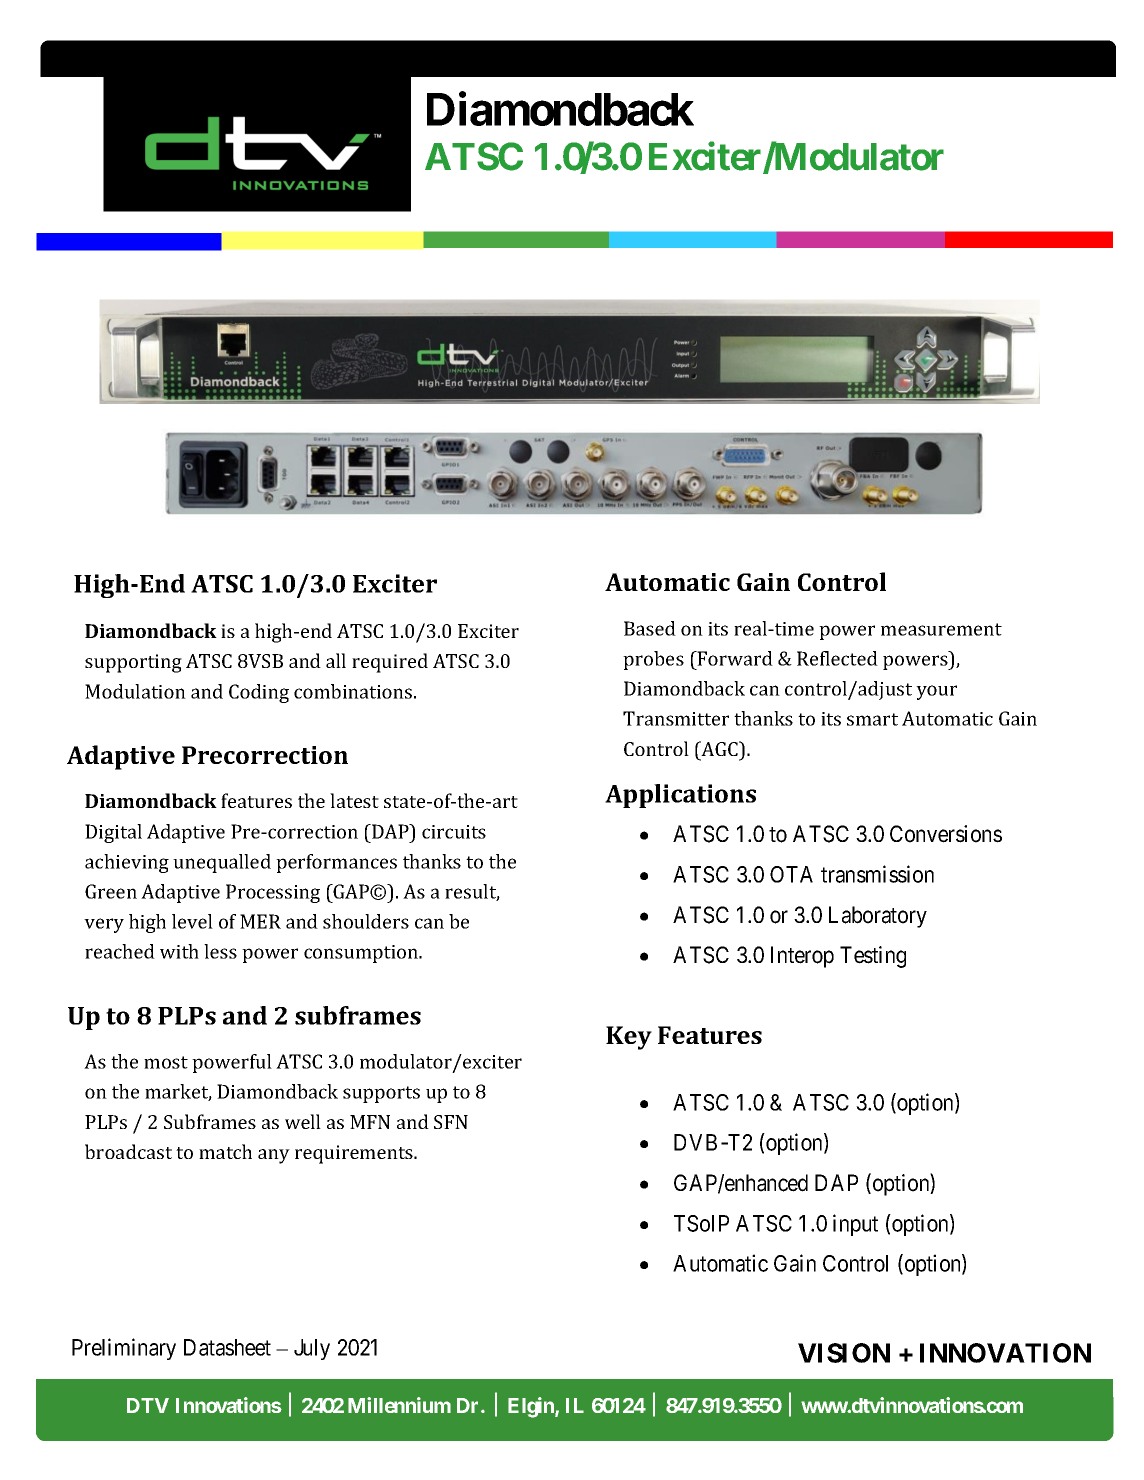 The width and height of the screenshot is (1144, 1480). I want to click on supporting, so click(133, 663).
